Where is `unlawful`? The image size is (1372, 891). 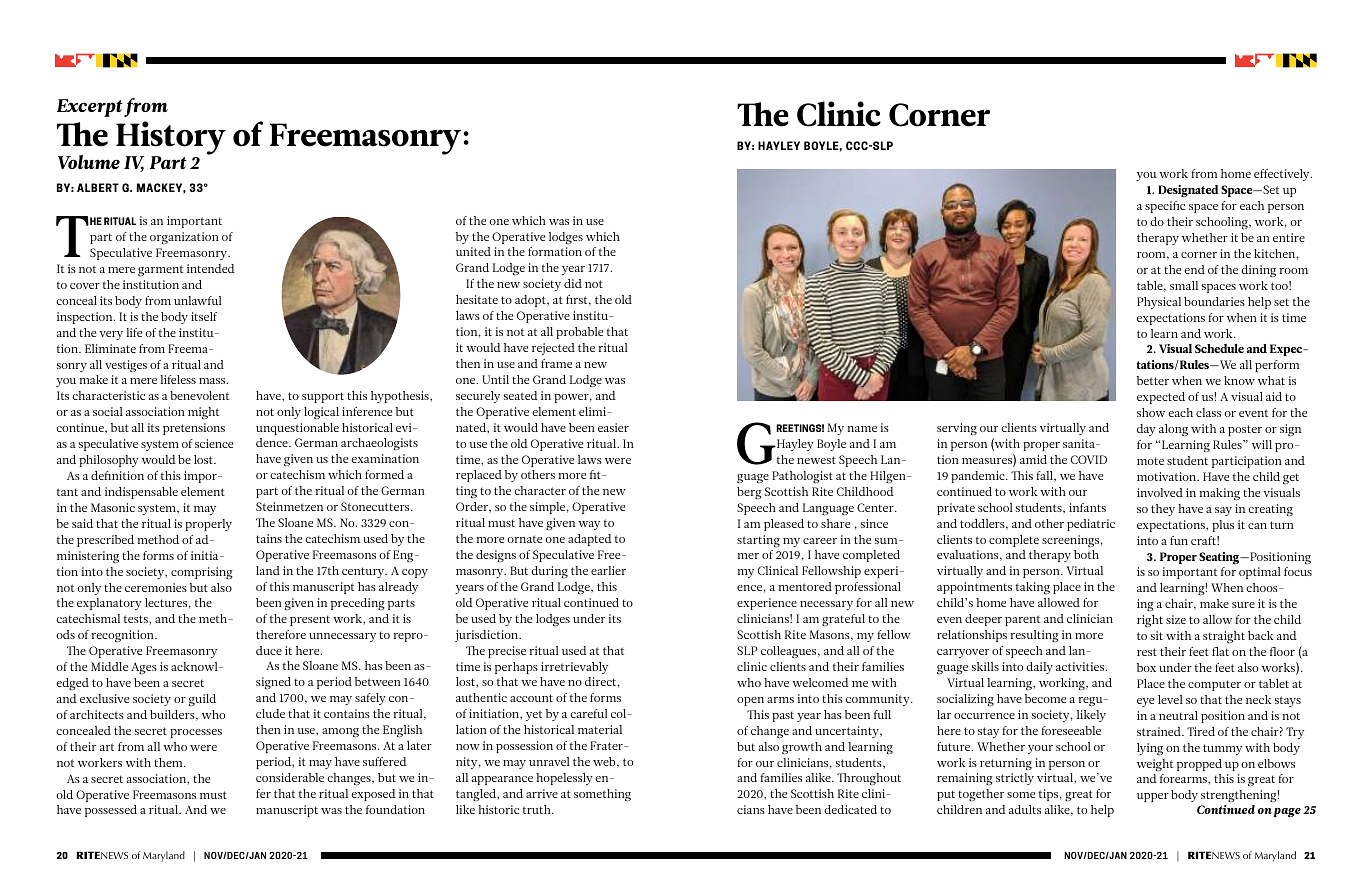 unlawful is located at coordinates (198, 300).
